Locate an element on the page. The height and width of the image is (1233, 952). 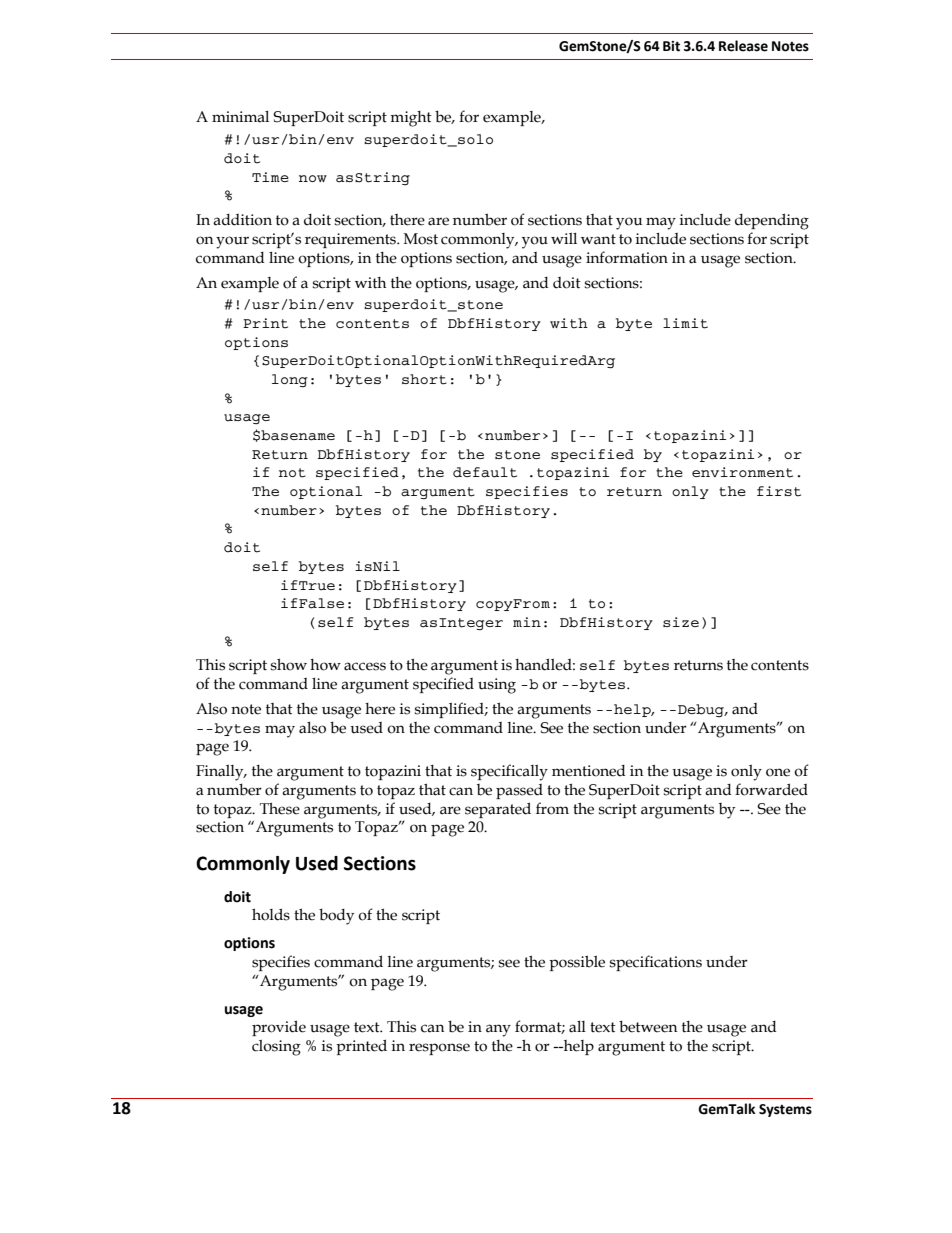
closing is located at coordinates (276, 1048).
